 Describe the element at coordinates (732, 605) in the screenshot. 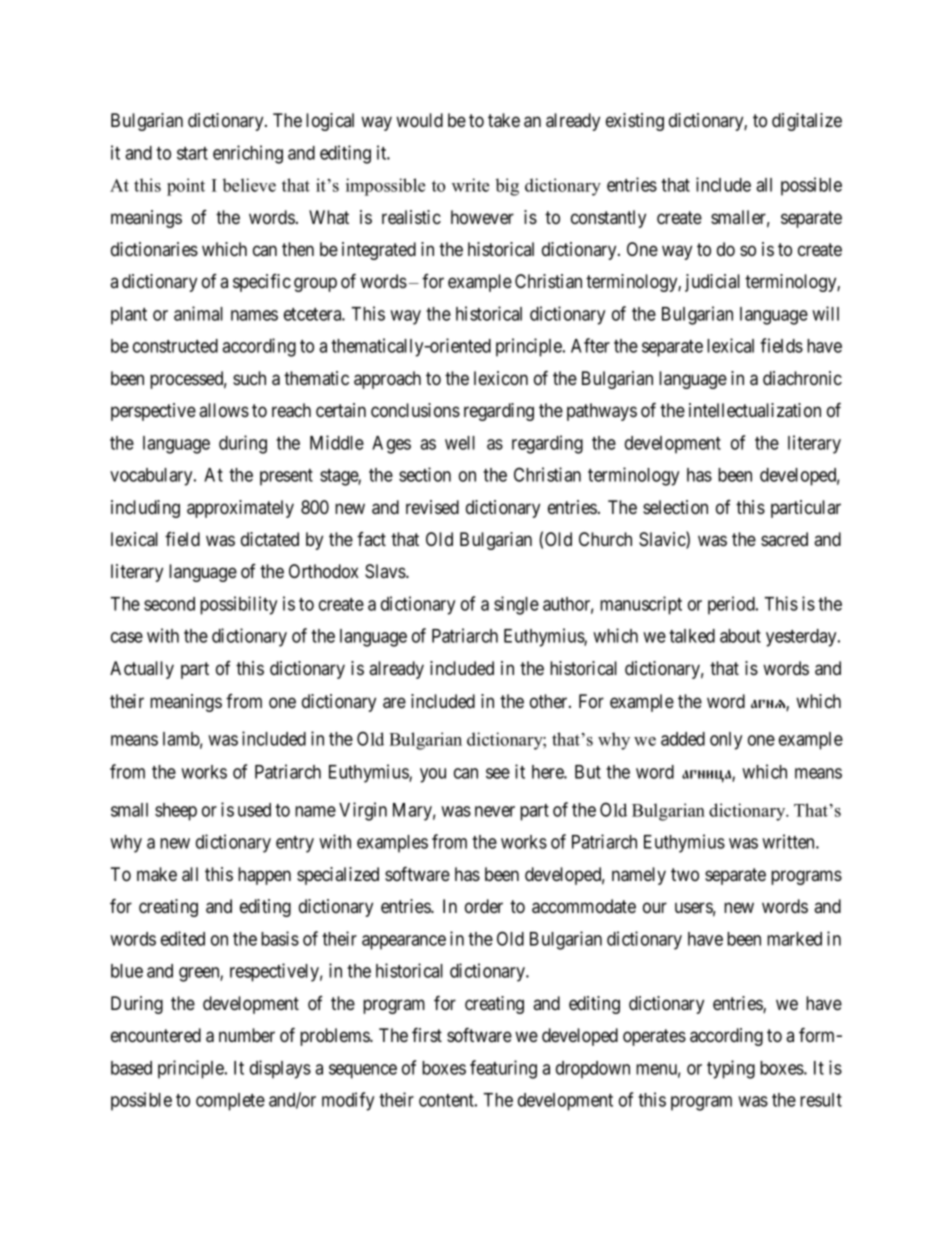

I see `period` at that location.
